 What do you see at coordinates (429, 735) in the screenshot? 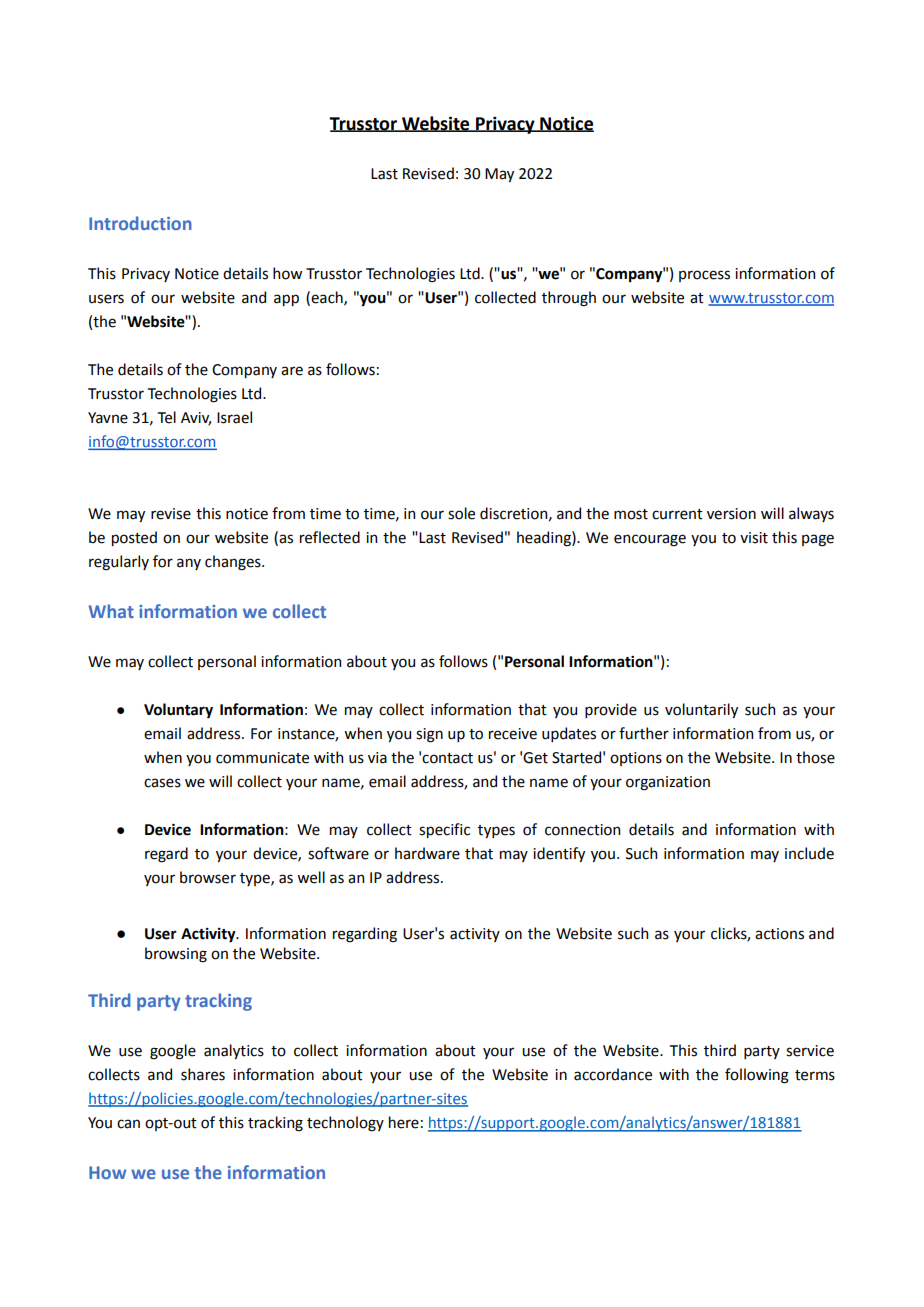
I see `sign` at bounding box center [429, 735].
